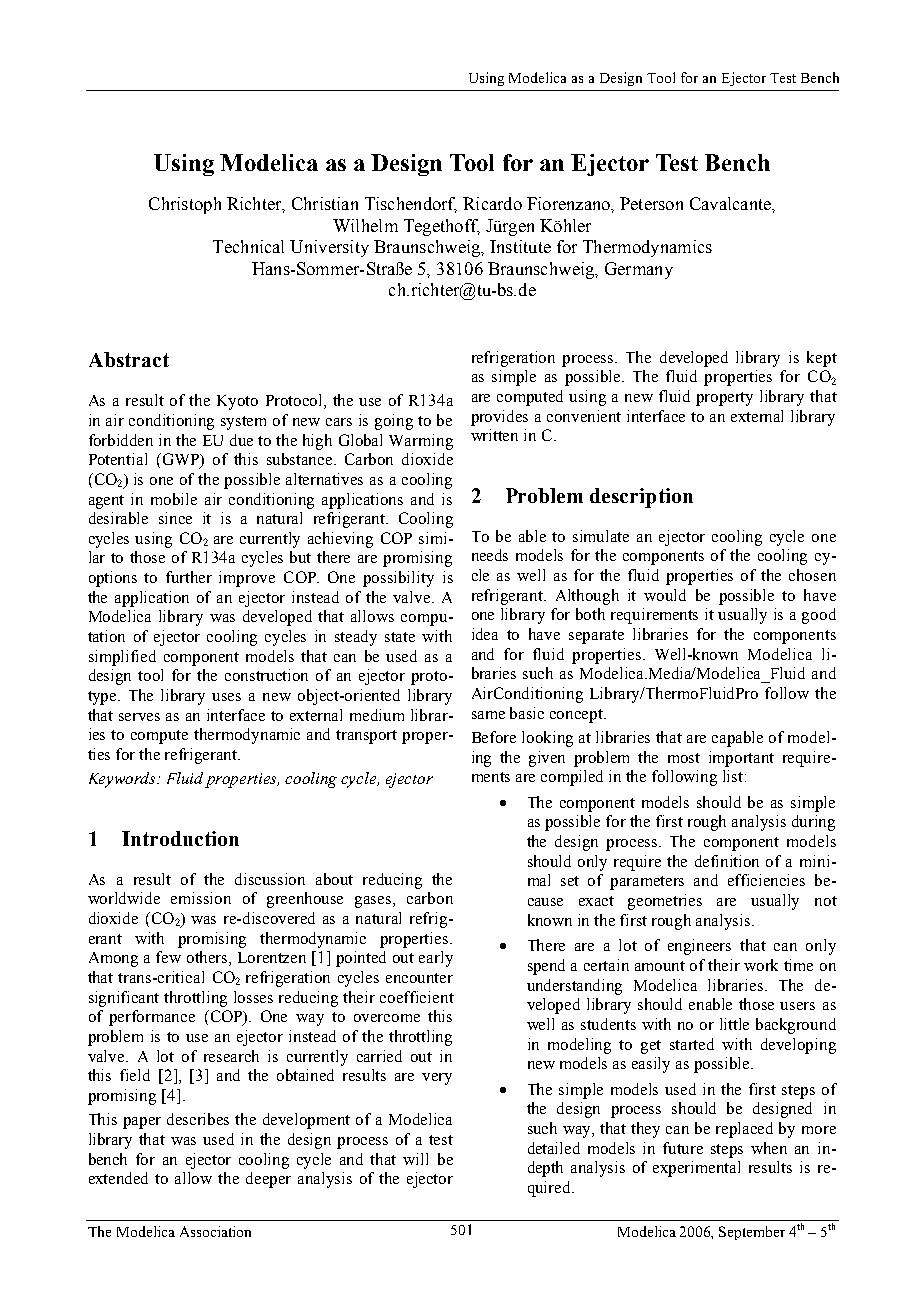 The height and width of the page is (1308, 924). What do you see at coordinates (226, 697) in the page?
I see `uses` at bounding box center [226, 697].
